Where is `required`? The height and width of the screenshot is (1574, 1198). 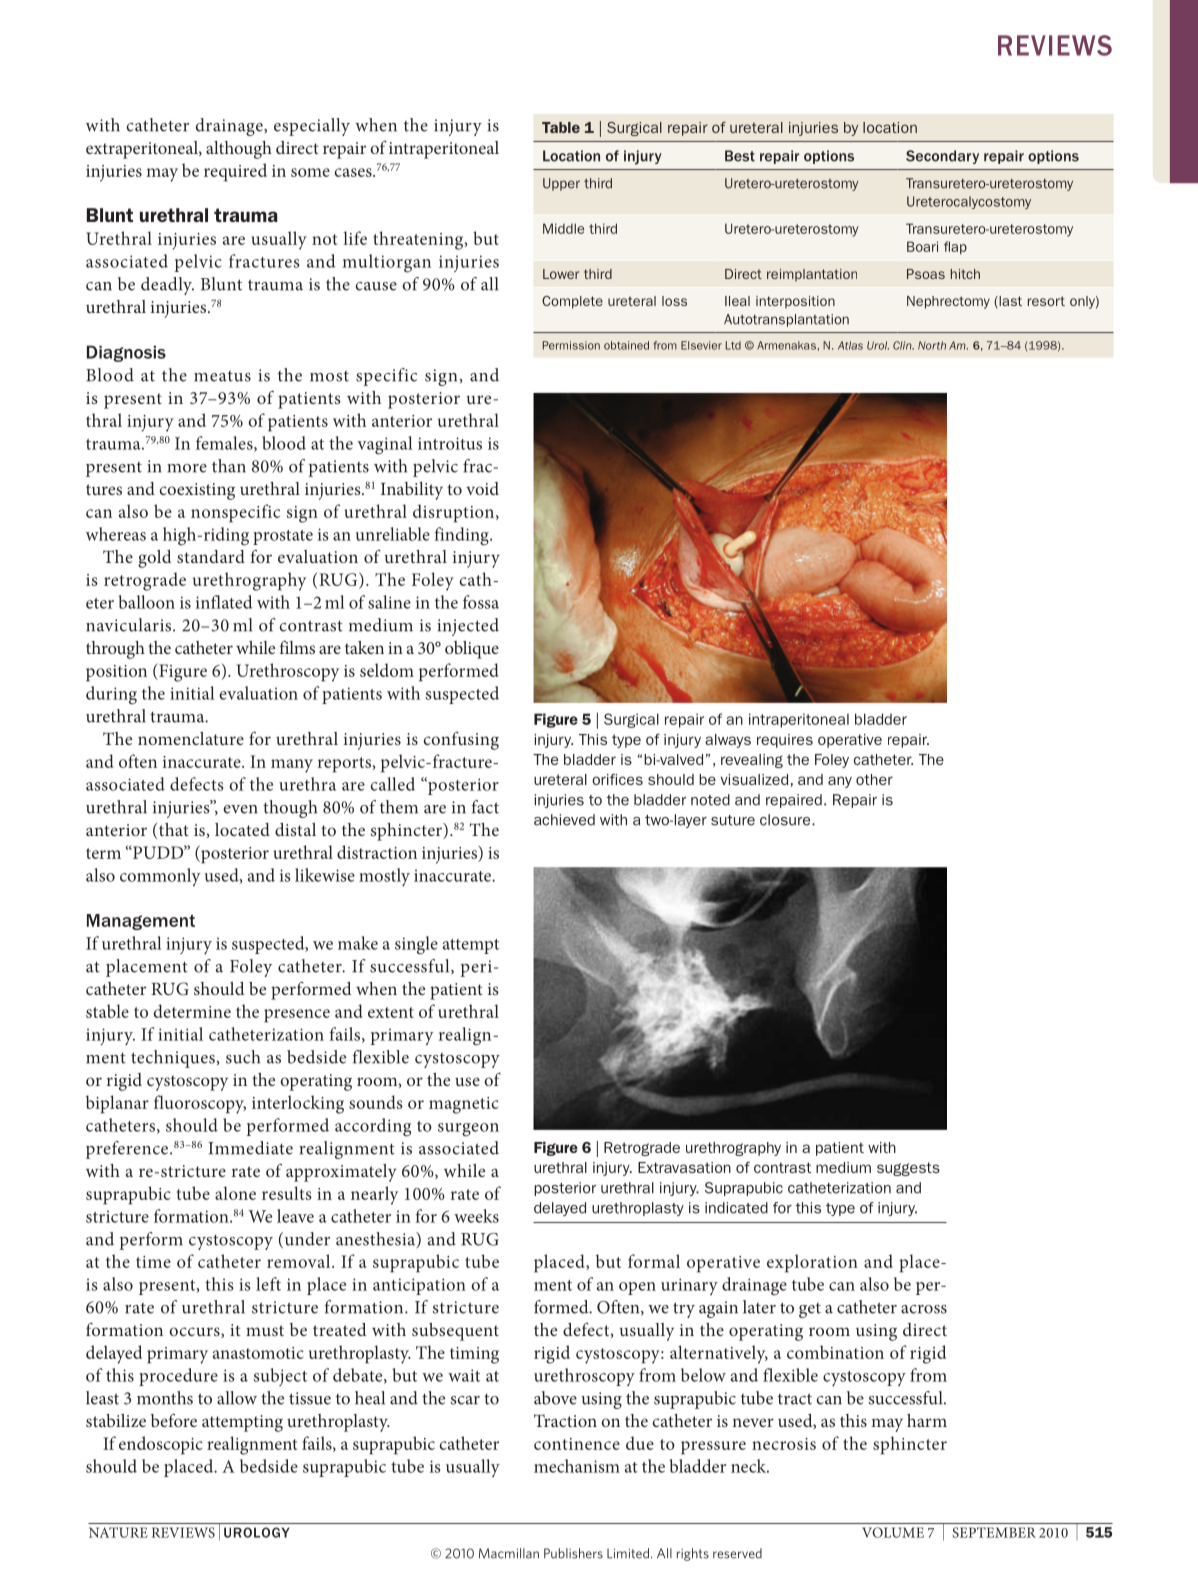
required is located at coordinates (235, 172).
